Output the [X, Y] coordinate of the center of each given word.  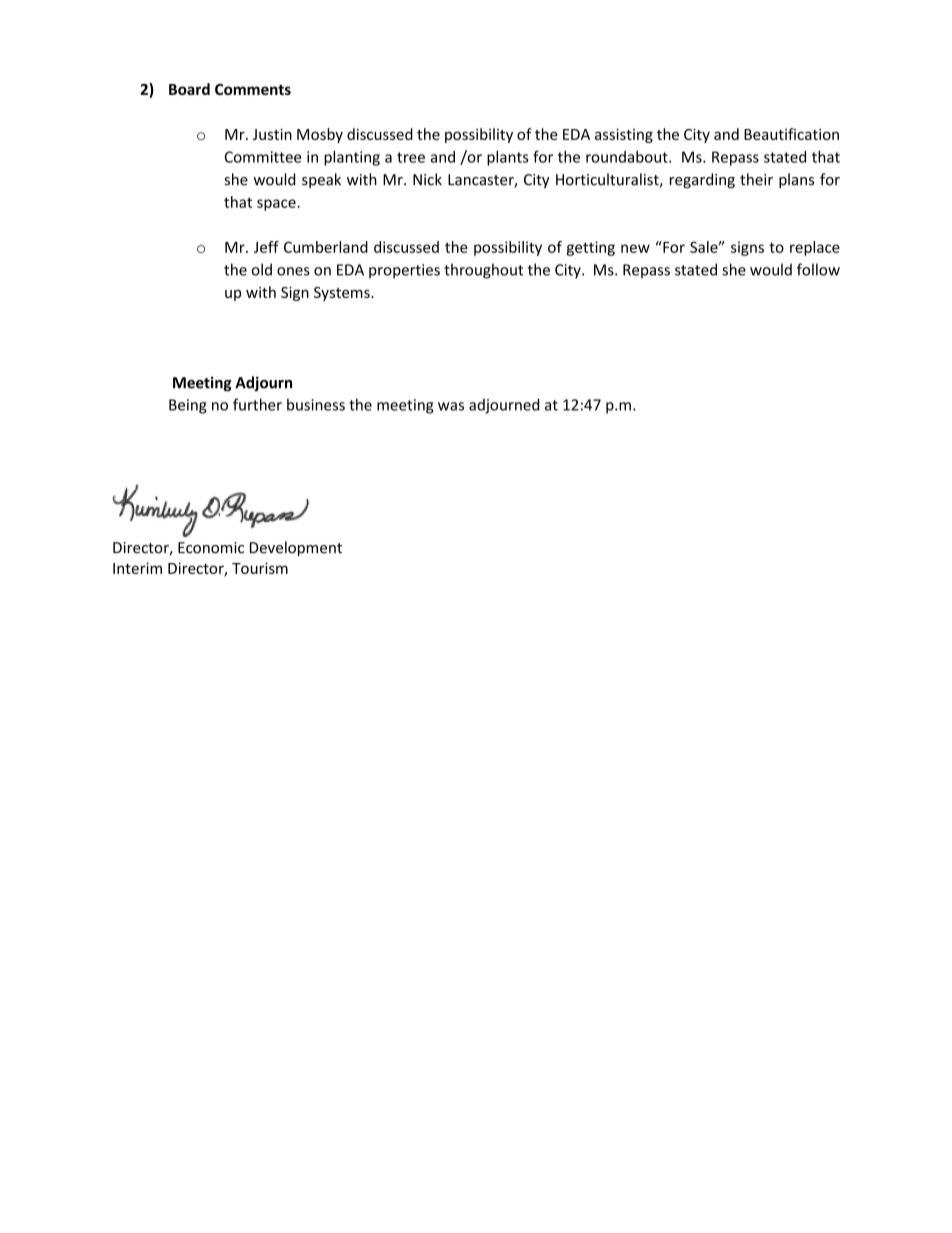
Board [189, 89]
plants [508, 158]
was [451, 406]
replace [815, 248]
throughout [483, 271]
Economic [211, 548]
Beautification [791, 134]
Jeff [266, 247]
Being [188, 406]
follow [818, 269]
